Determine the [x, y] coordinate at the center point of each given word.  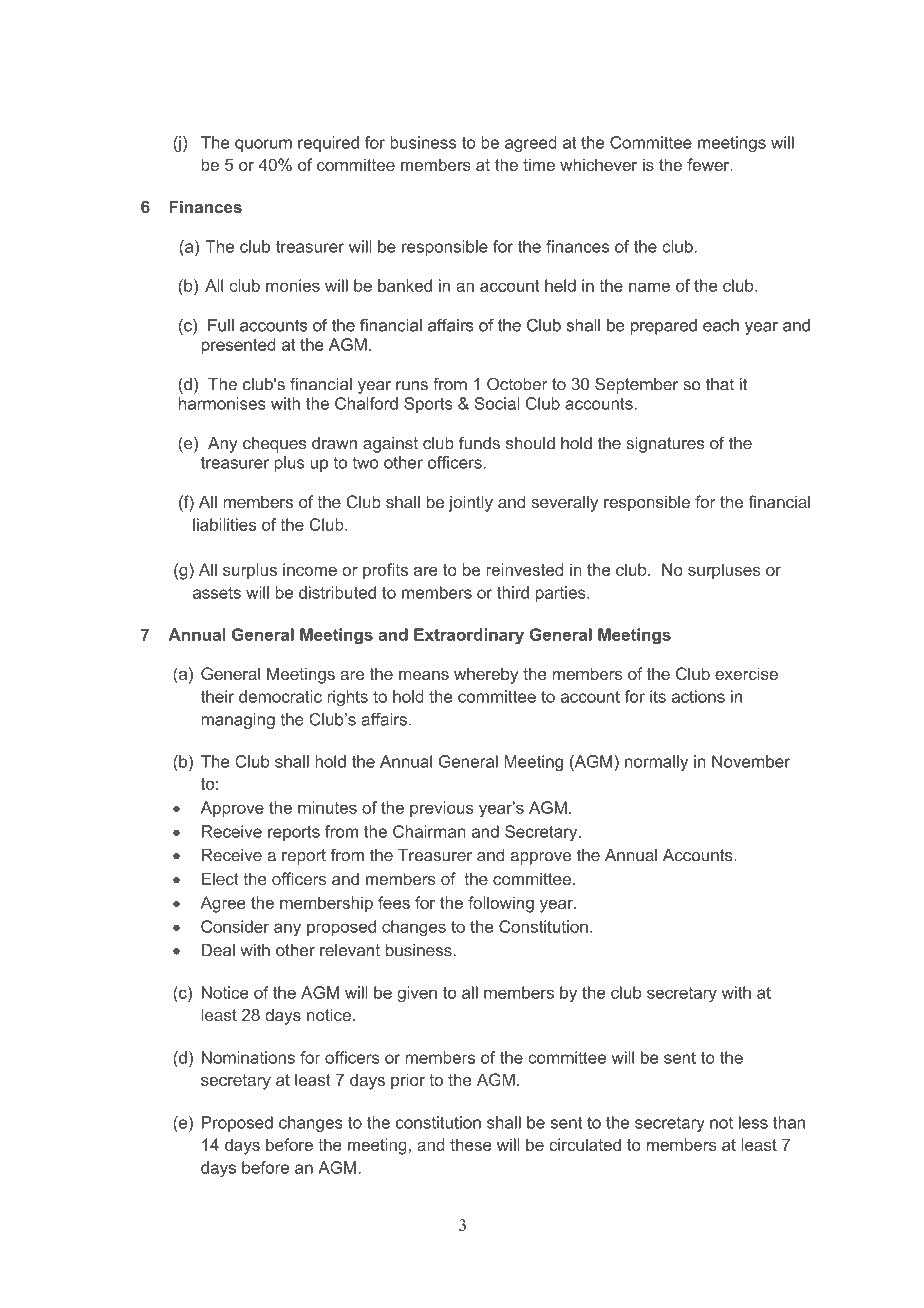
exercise [746, 673]
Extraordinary [469, 636]
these [471, 1144]
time [539, 164]
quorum [263, 145]
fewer [709, 164]
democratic [280, 696]
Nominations [248, 1057]
